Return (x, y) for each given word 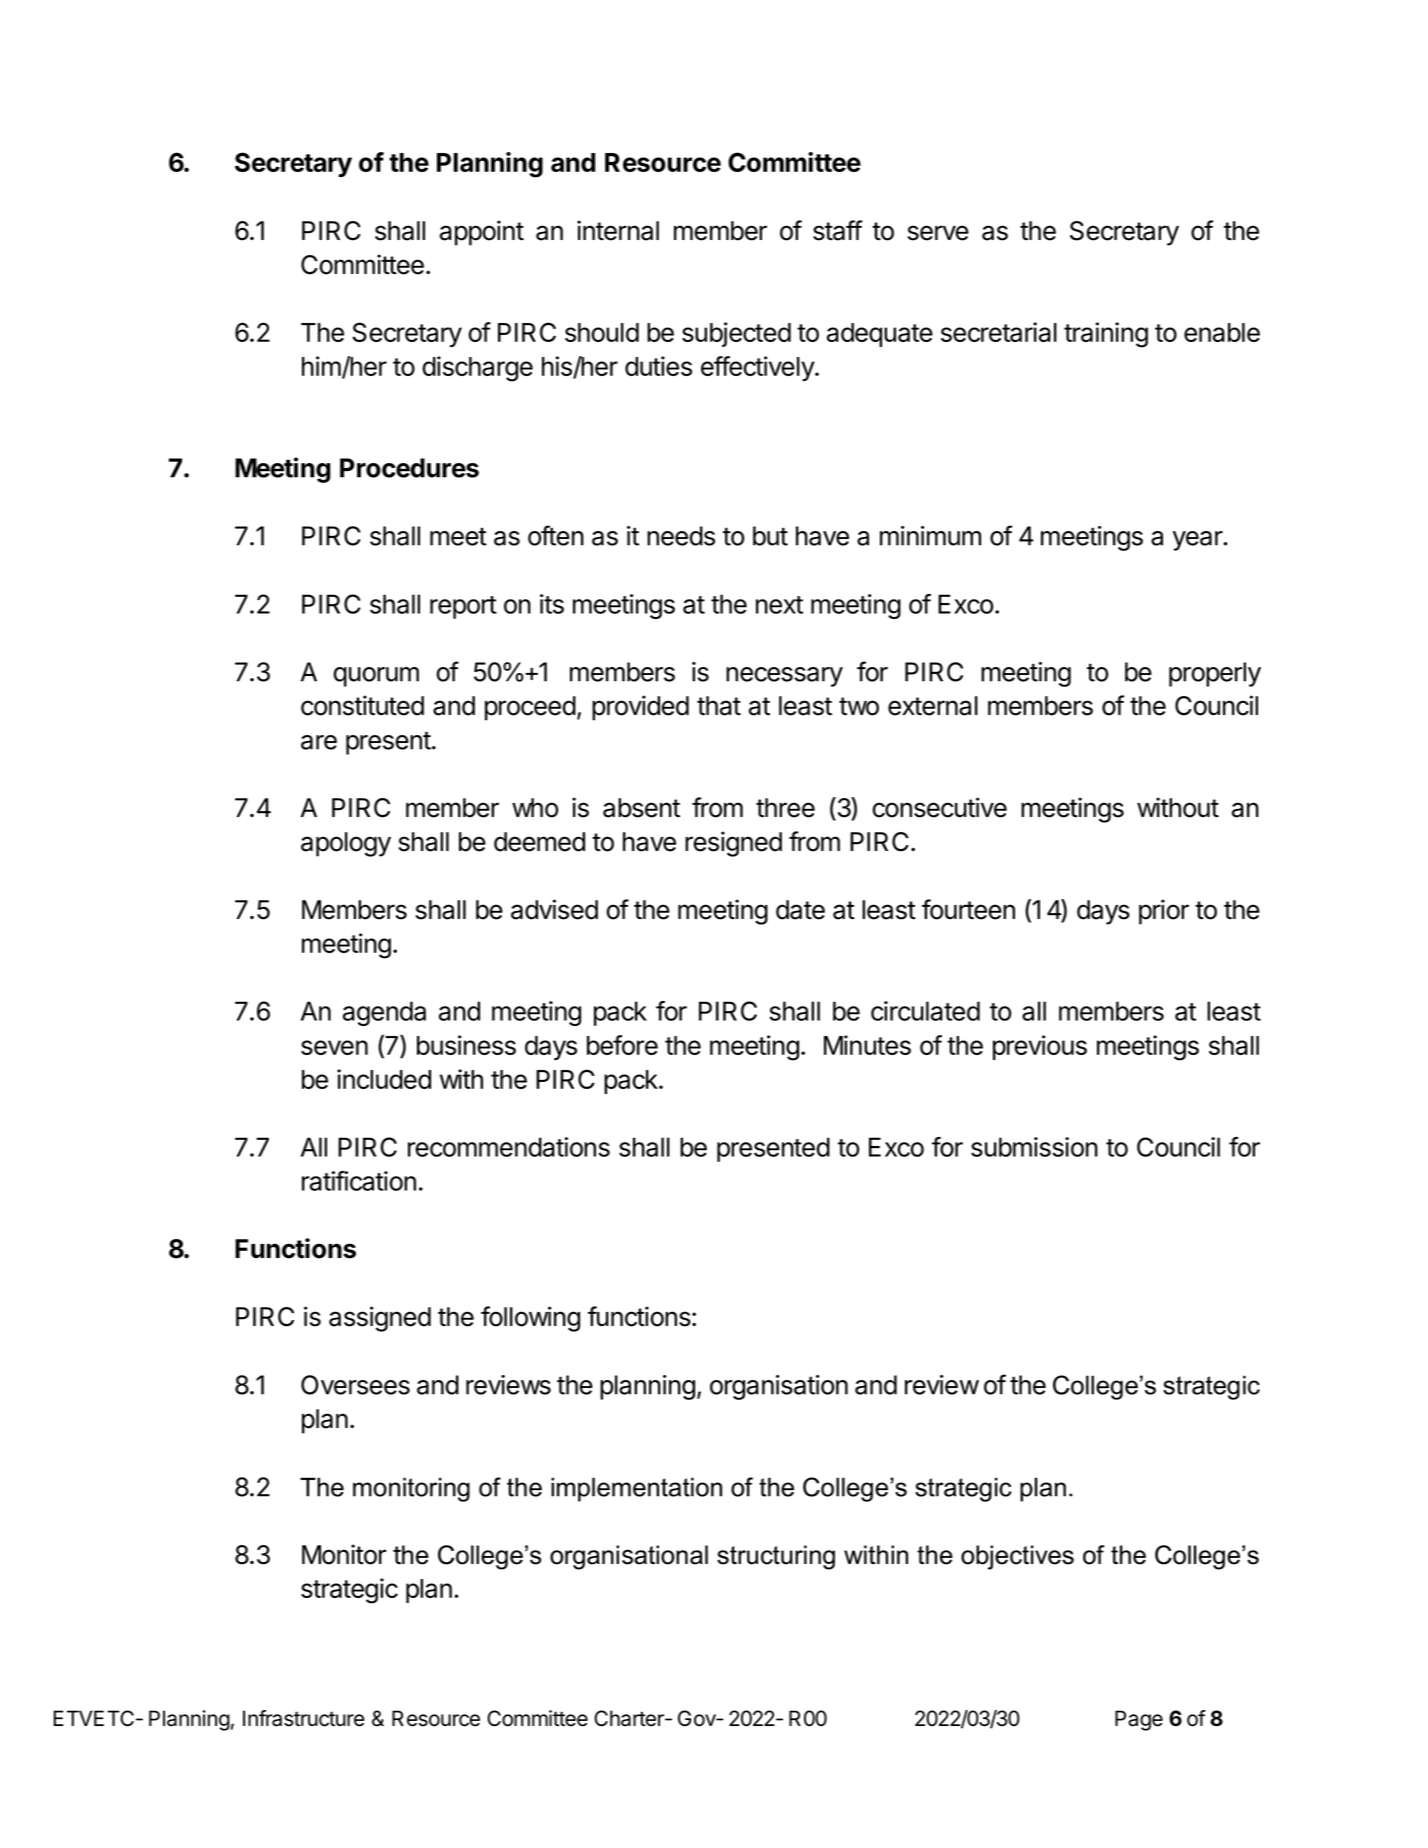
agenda (384, 1013)
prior (1164, 912)
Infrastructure (304, 1718)
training (1106, 335)
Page (1139, 1720)
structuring (776, 1557)
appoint (482, 233)
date (800, 910)
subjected (736, 334)
